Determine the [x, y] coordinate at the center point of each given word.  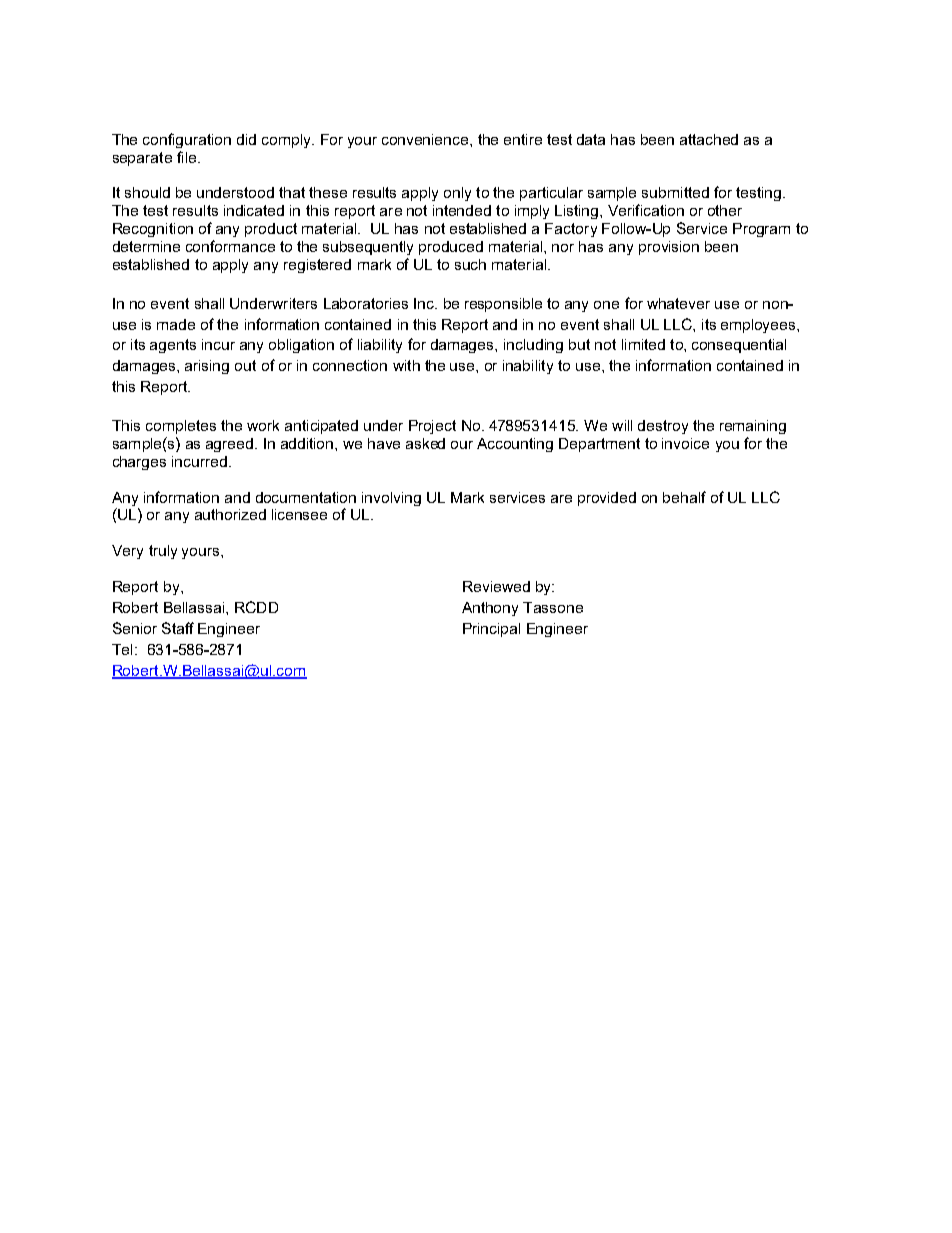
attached [709, 139]
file [188, 157]
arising [207, 367]
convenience [426, 139]
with [406, 365]
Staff [178, 628]
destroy [663, 427]
